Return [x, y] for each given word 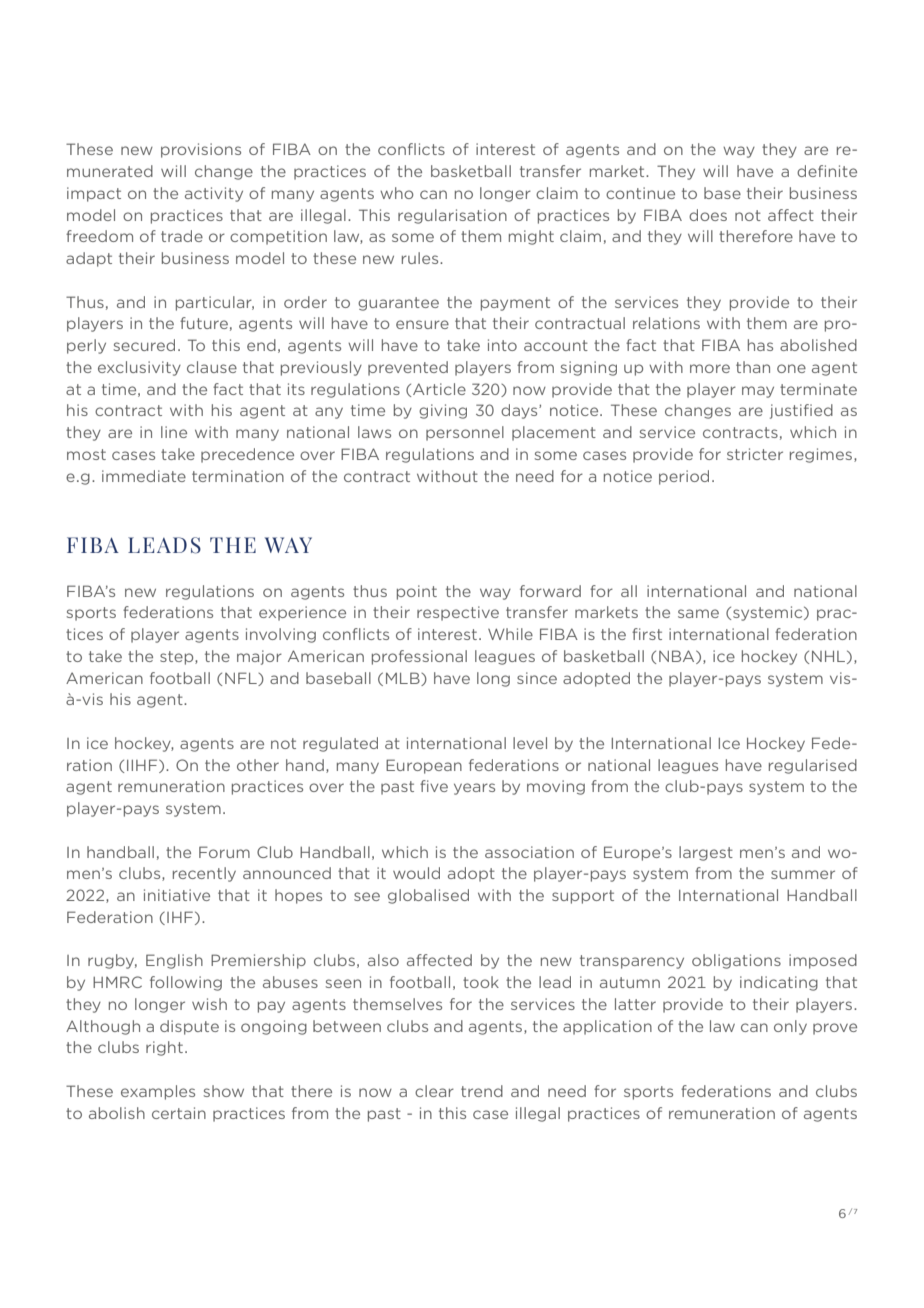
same [698, 613]
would [416, 873]
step [178, 658]
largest [706, 853]
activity [214, 194]
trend [482, 1091]
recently [204, 874]
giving [443, 411]
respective [458, 613]
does [708, 215]
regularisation [452, 216]
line [174, 432]
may [758, 392]
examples [158, 1092]
